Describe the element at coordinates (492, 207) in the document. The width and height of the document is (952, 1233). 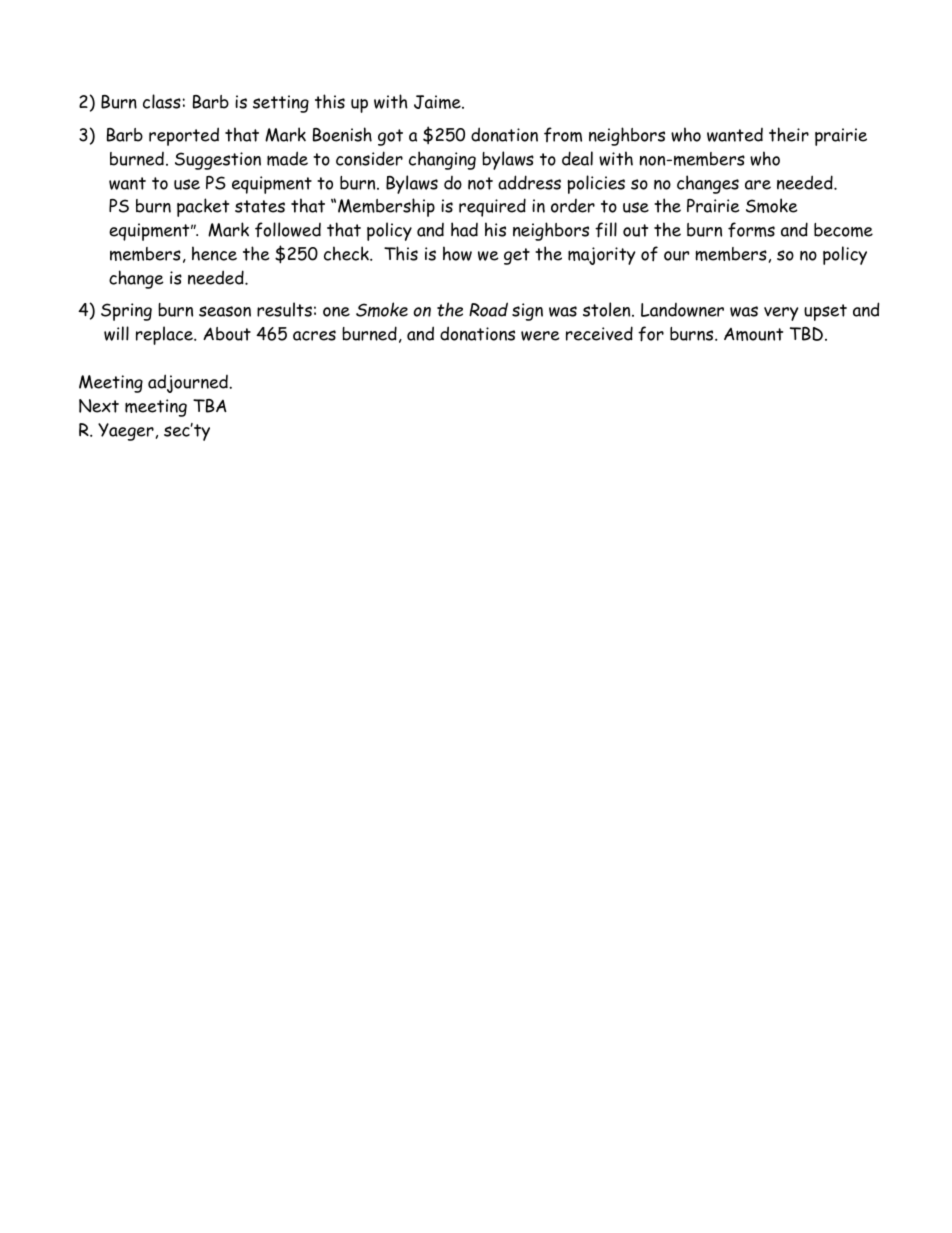
I see `required` at that location.
